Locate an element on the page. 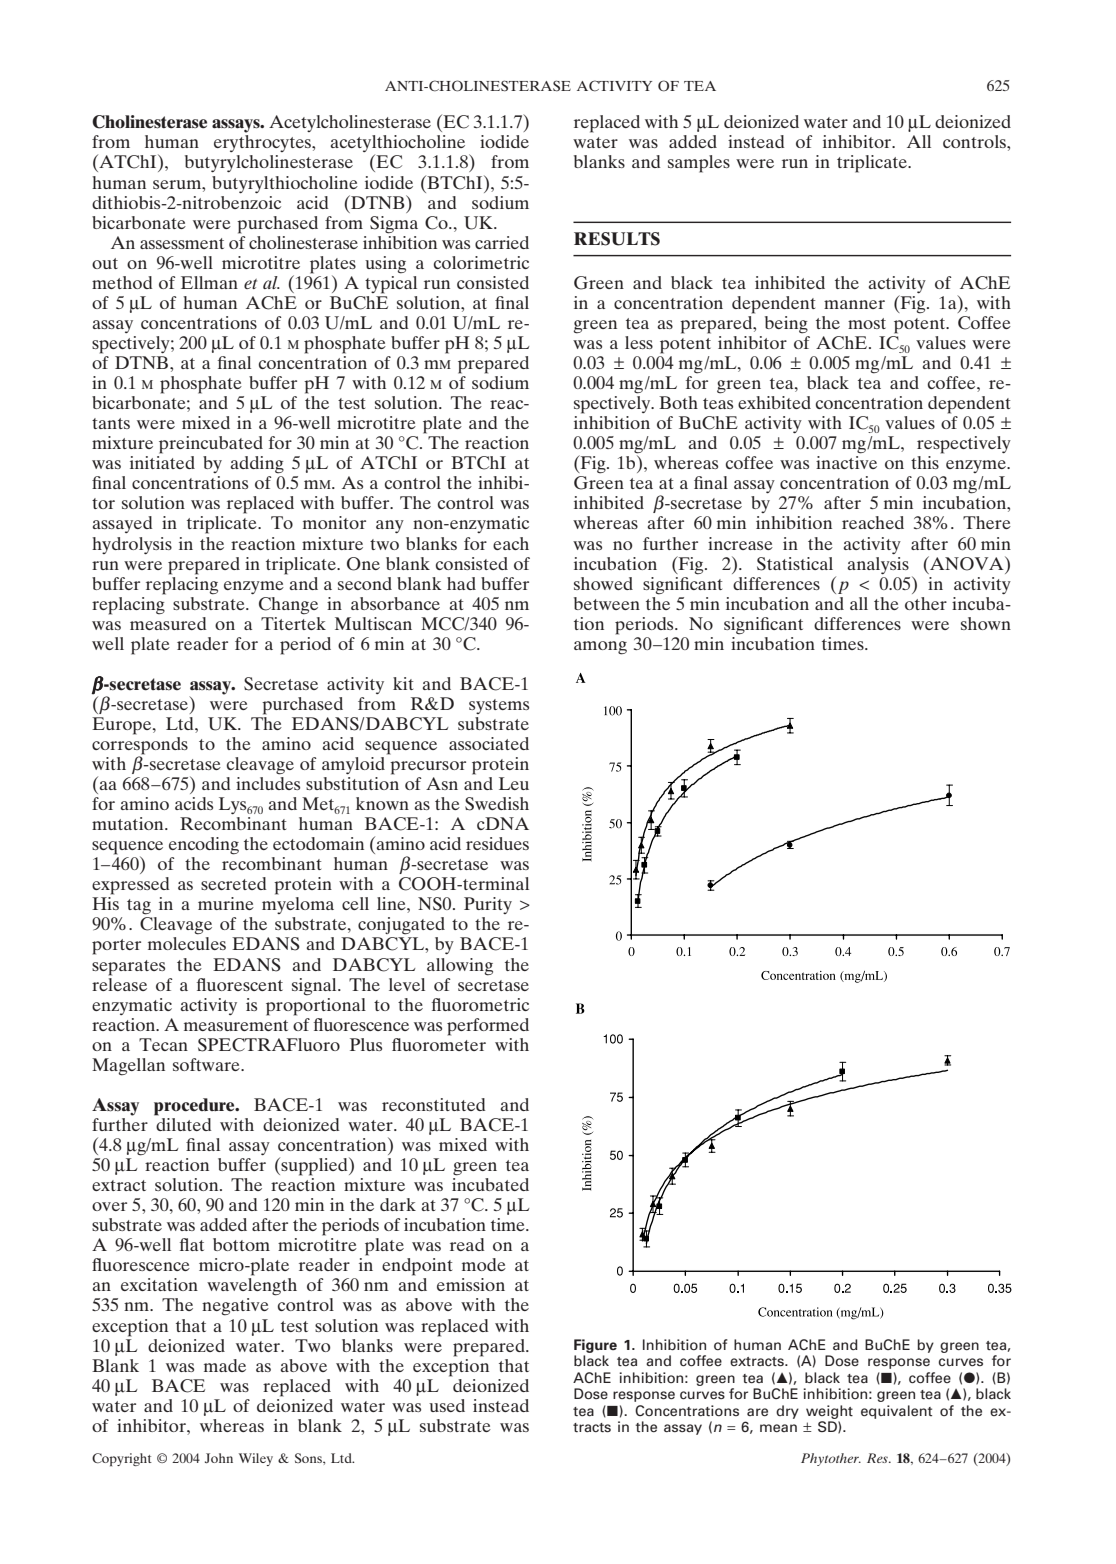  murine is located at coordinates (226, 903).
